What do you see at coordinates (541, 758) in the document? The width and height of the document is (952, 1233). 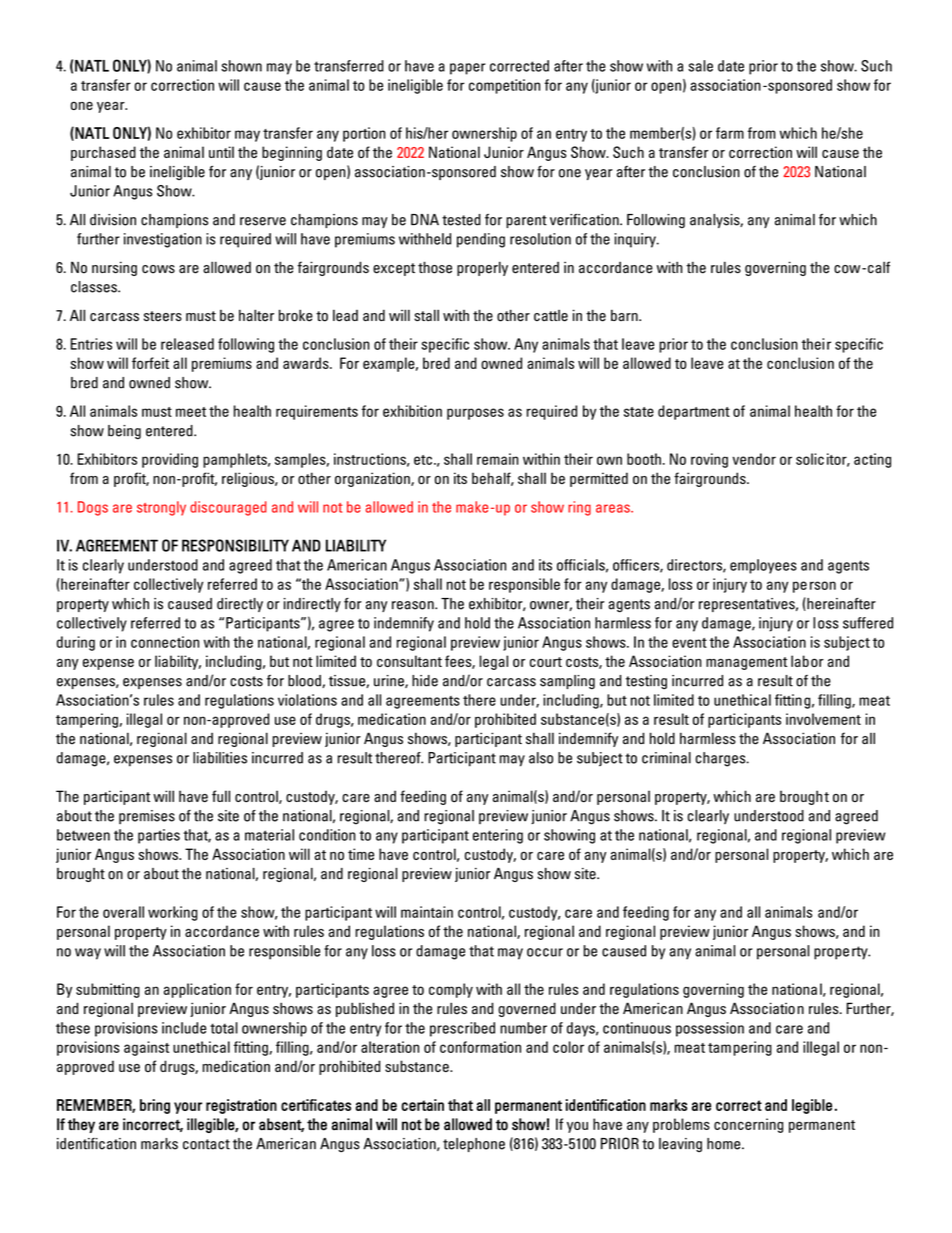 I see `also` at bounding box center [541, 758].
